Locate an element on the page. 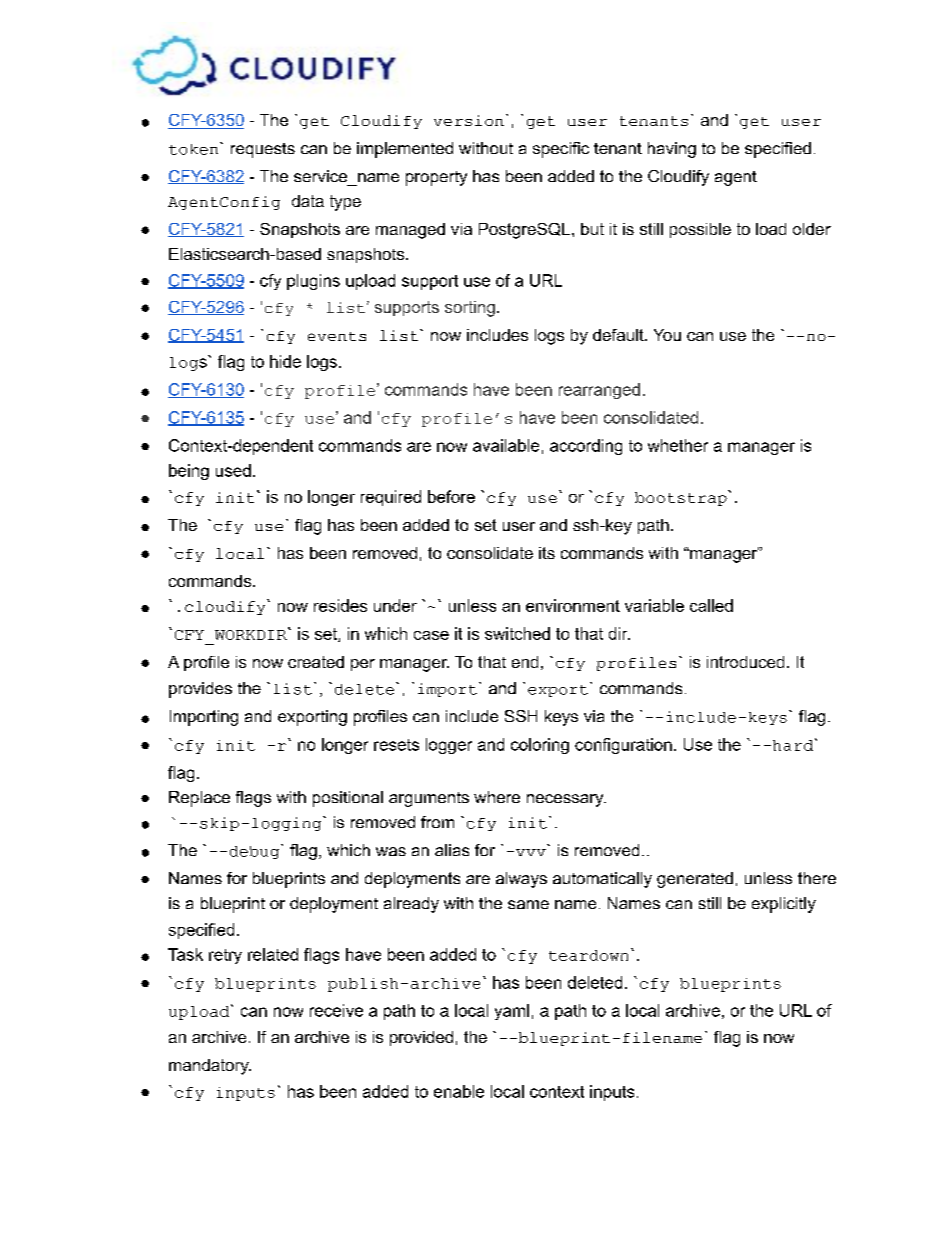 The image size is (952, 1233). whether is located at coordinates (678, 445).
